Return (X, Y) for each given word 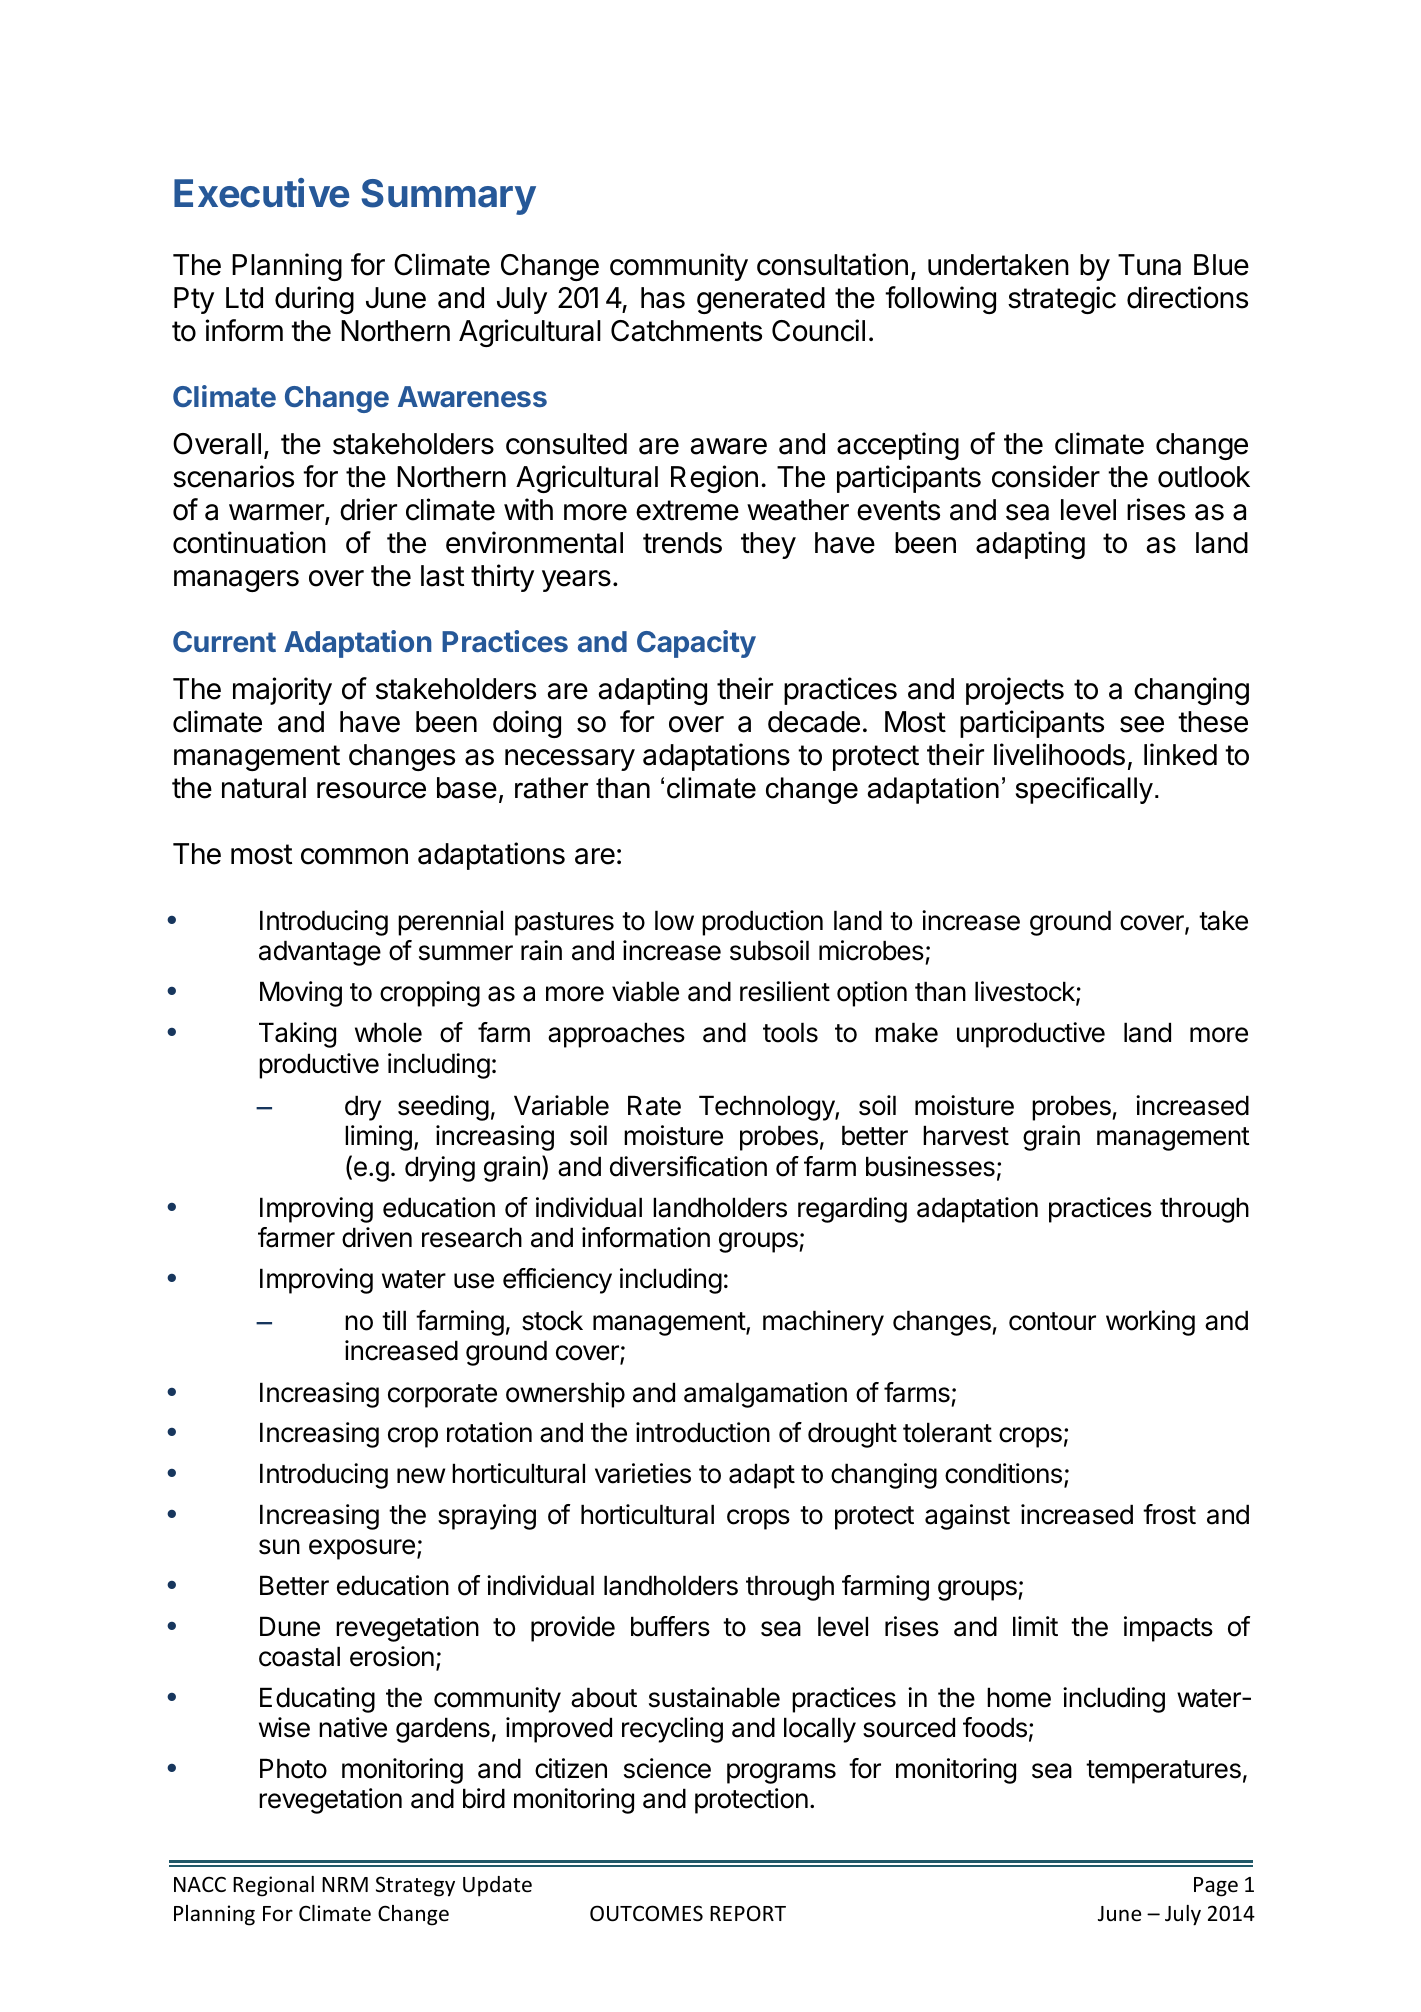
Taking (297, 1035)
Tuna (1149, 265)
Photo (293, 1768)
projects (1015, 691)
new (421, 1476)
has (663, 298)
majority (282, 691)
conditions (1003, 1473)
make (906, 1032)
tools (790, 1032)
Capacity (696, 644)
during (314, 300)
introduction (703, 1432)
